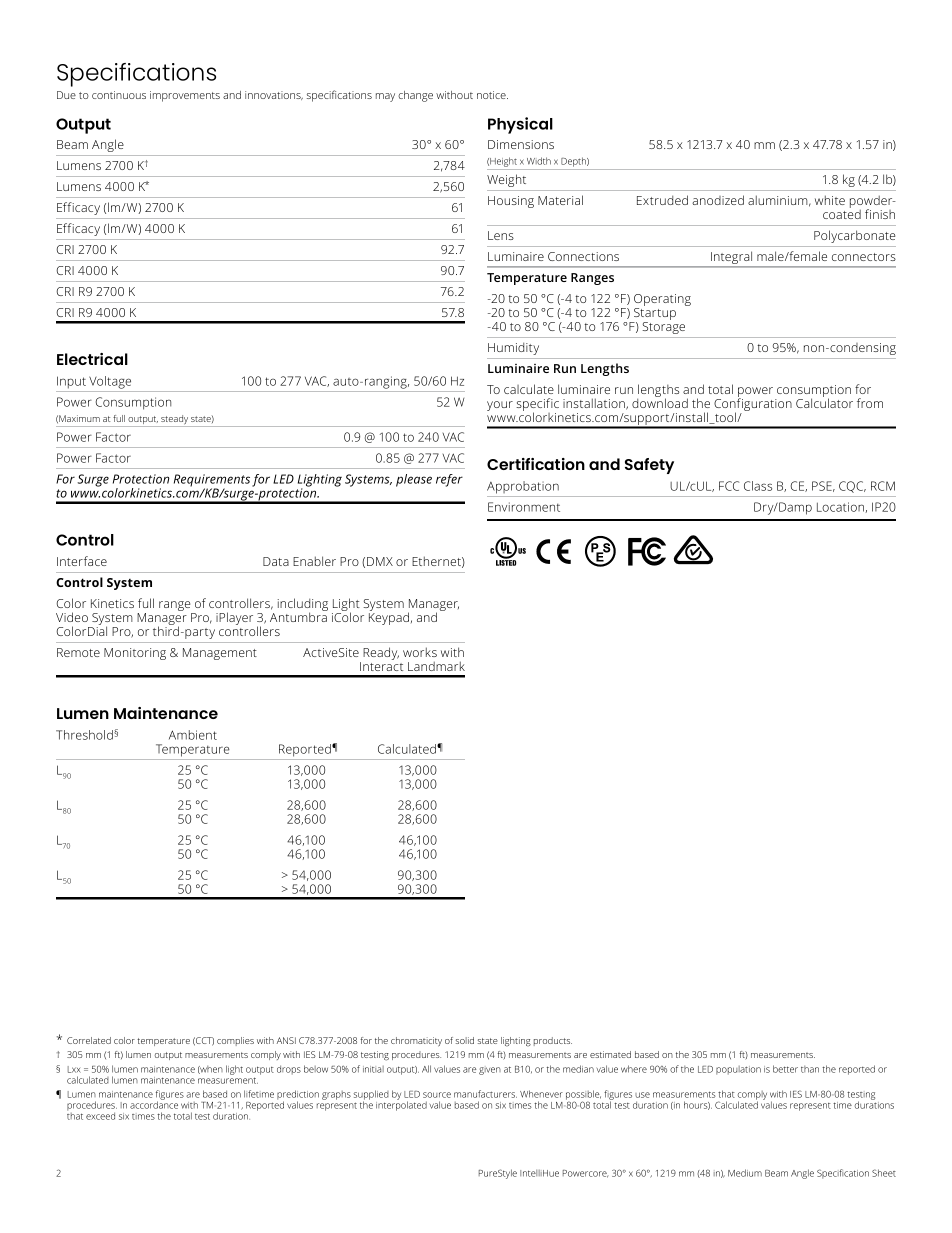  What do you see at coordinates (520, 125) in the screenshot?
I see `Physical` at bounding box center [520, 125].
